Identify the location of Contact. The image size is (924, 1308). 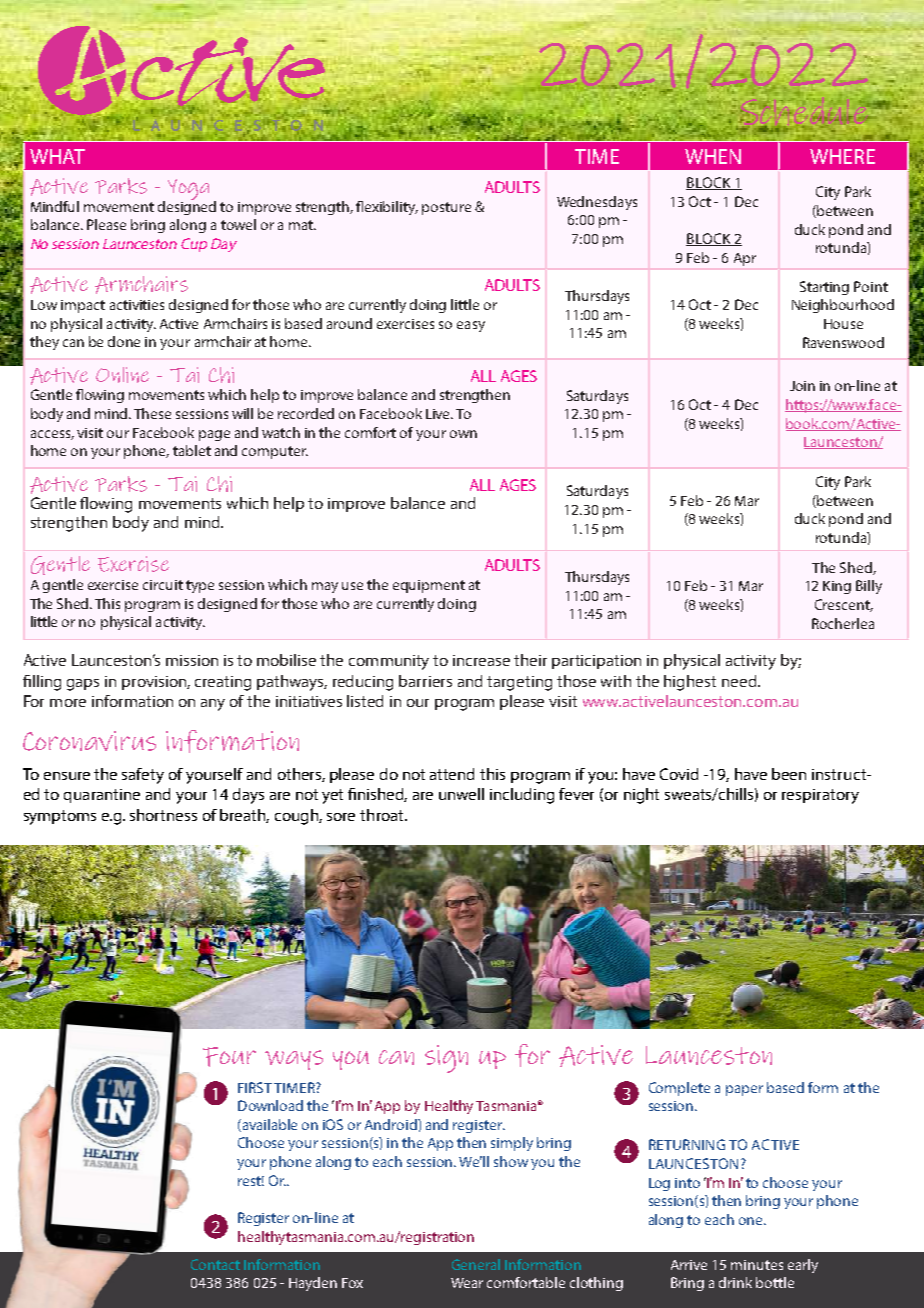
(215, 1264).
